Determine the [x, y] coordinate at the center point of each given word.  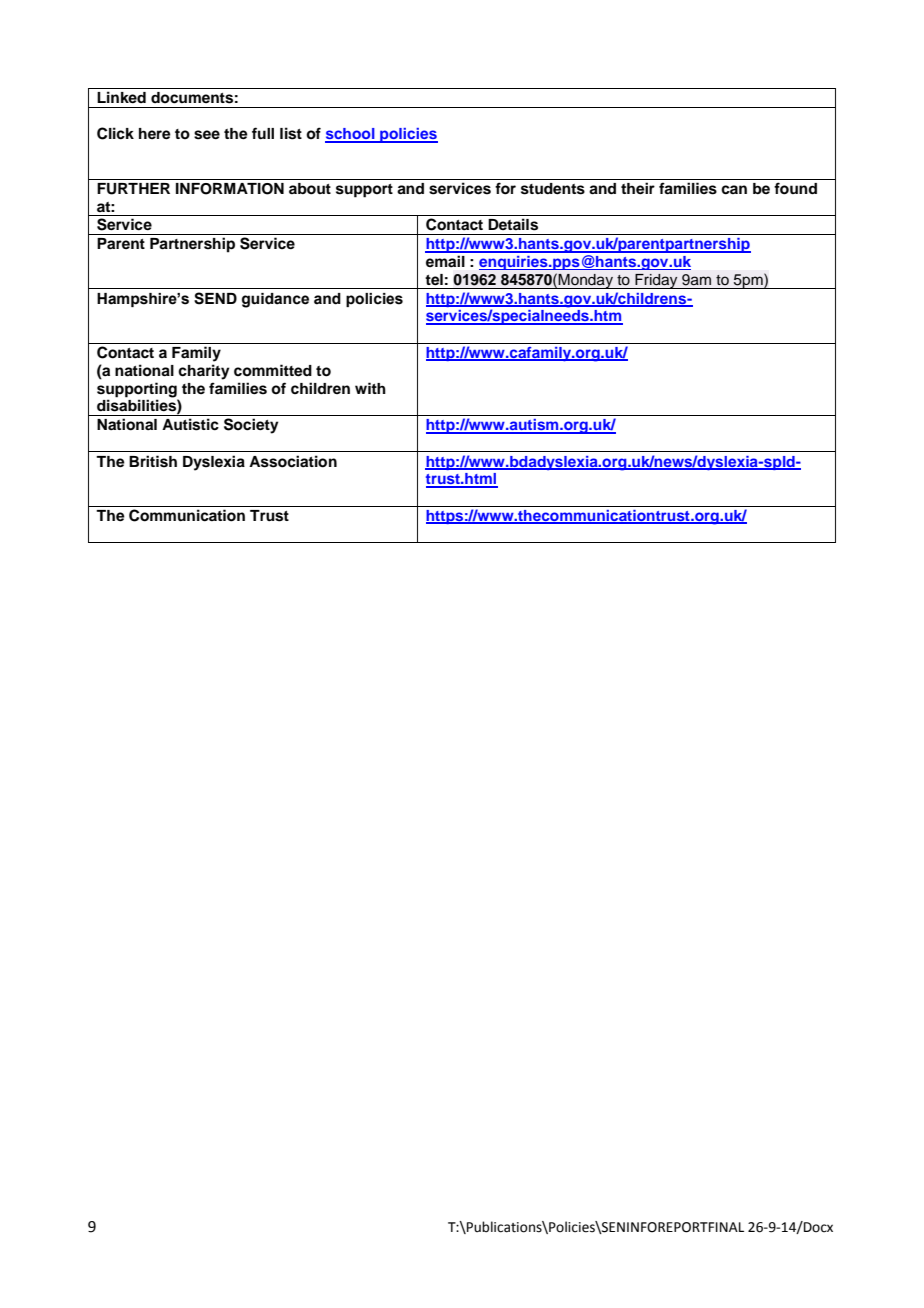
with [370, 388]
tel [434, 280]
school [351, 135]
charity [204, 372]
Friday [656, 281]
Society [251, 426]
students [553, 189]
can [734, 190]
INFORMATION [230, 189]
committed [273, 370]
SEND [215, 298]
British [153, 461]
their [638, 188]
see [207, 135]
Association [293, 461]
